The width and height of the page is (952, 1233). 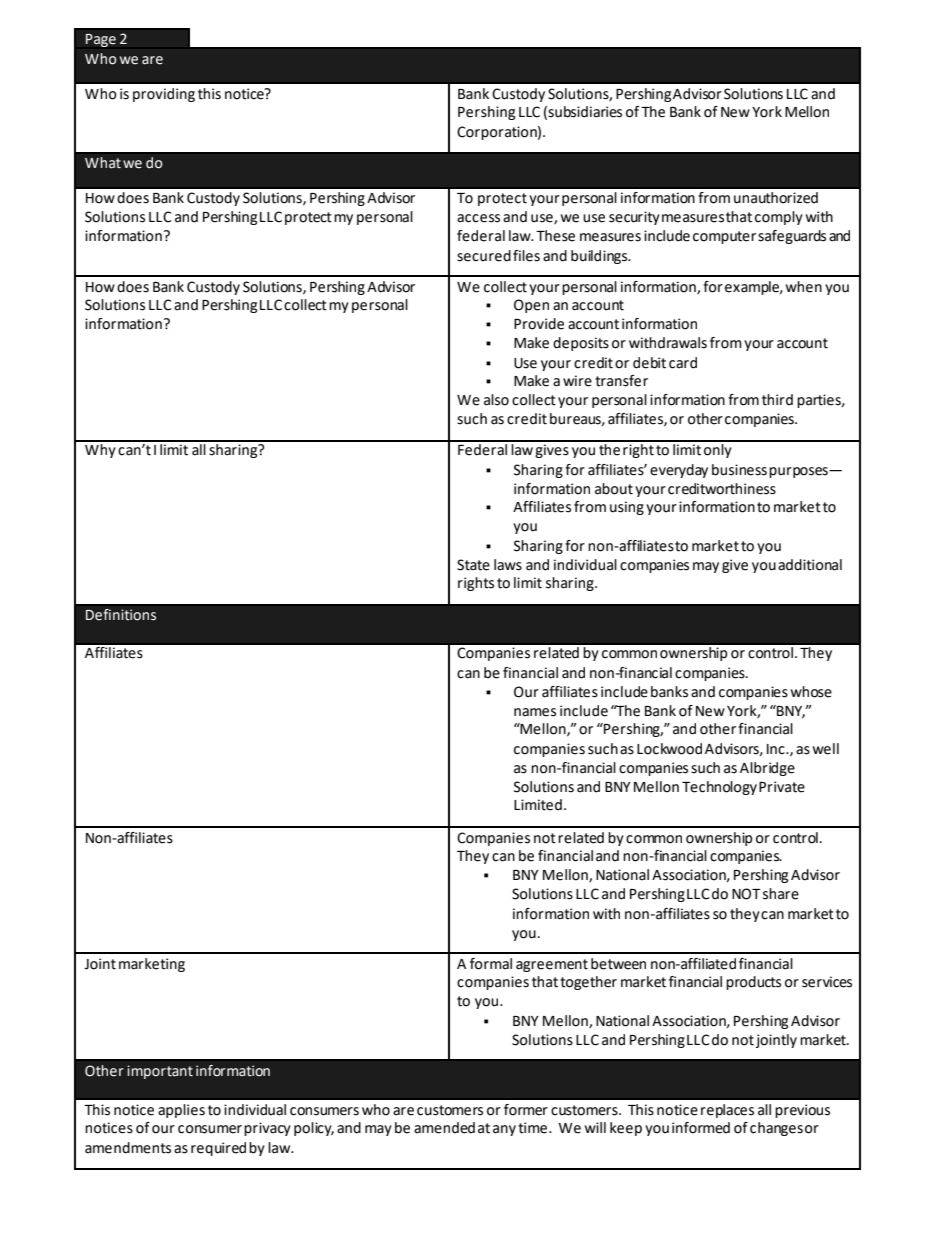 What do you see at coordinates (535, 712) in the page?
I see `names` at bounding box center [535, 712].
